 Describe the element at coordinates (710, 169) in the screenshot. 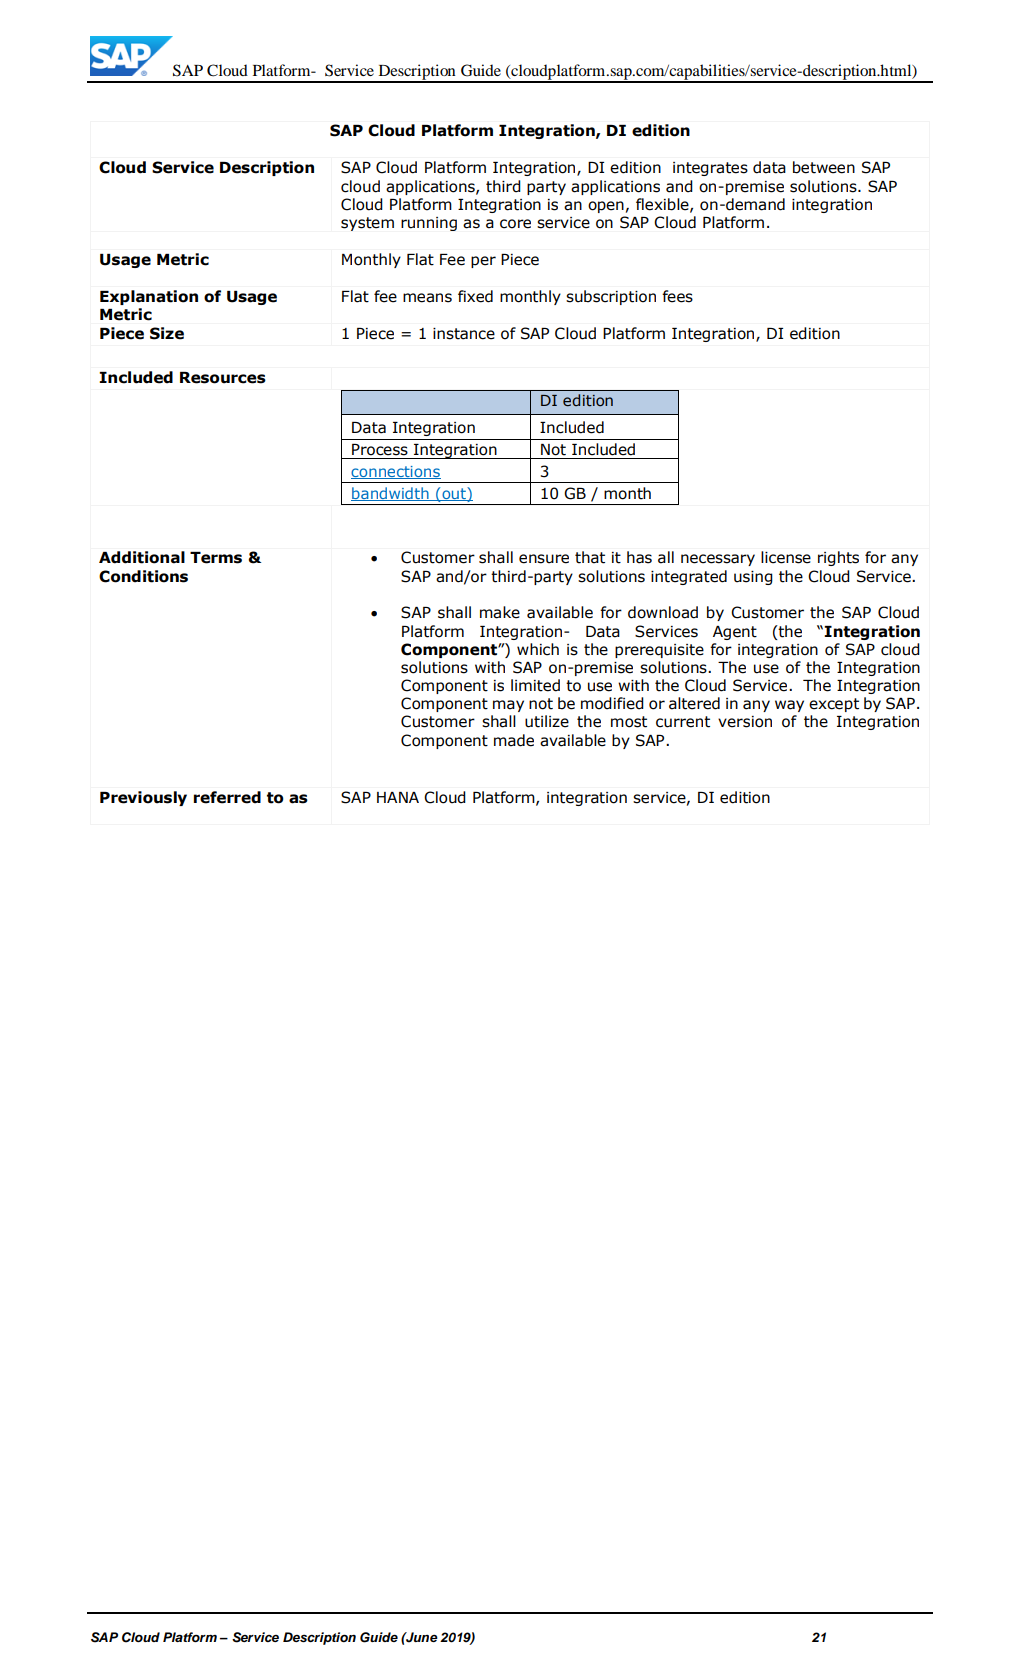

I see `integrates` at that location.
